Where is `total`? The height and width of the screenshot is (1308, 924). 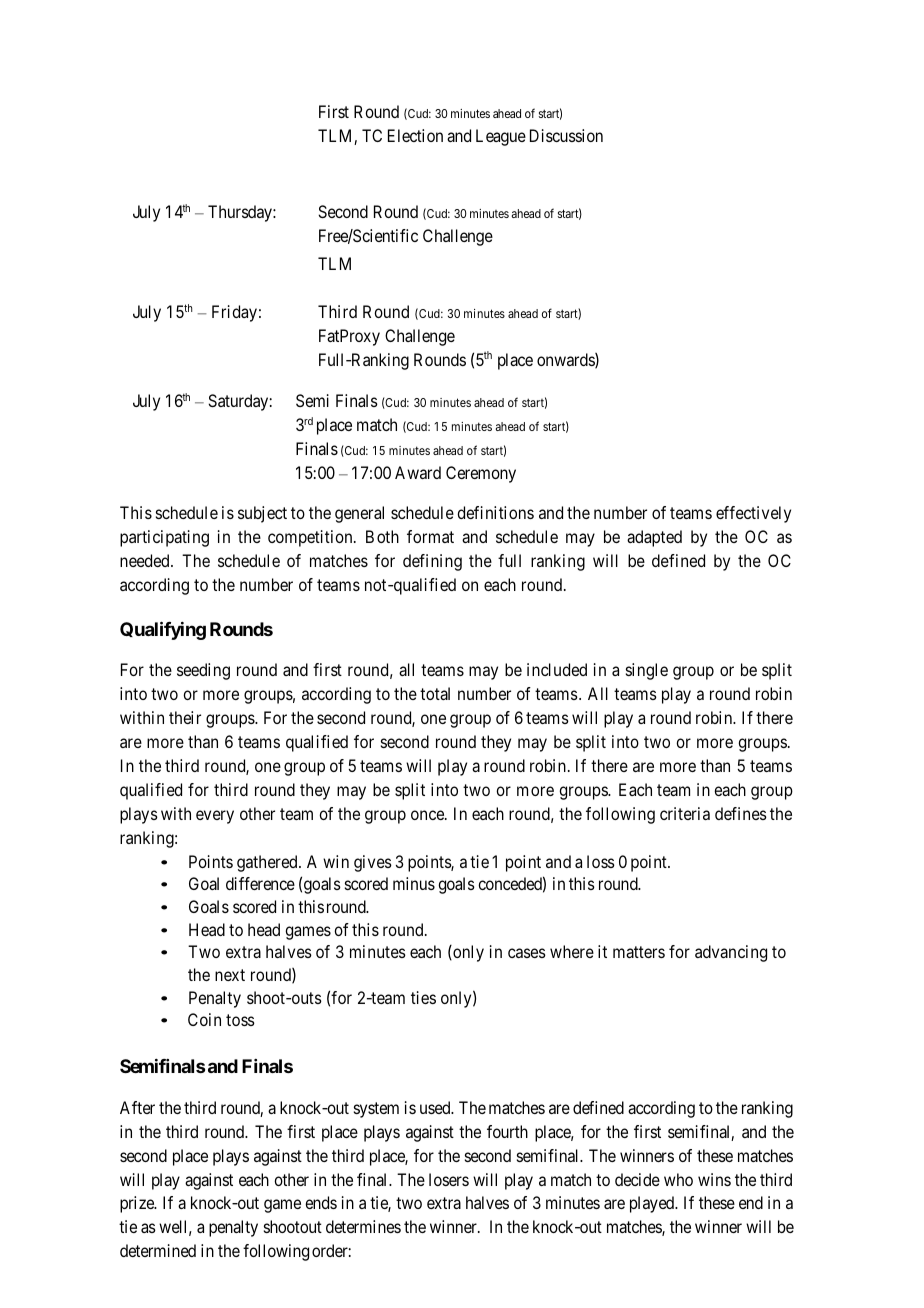
total is located at coordinates (435, 693).
